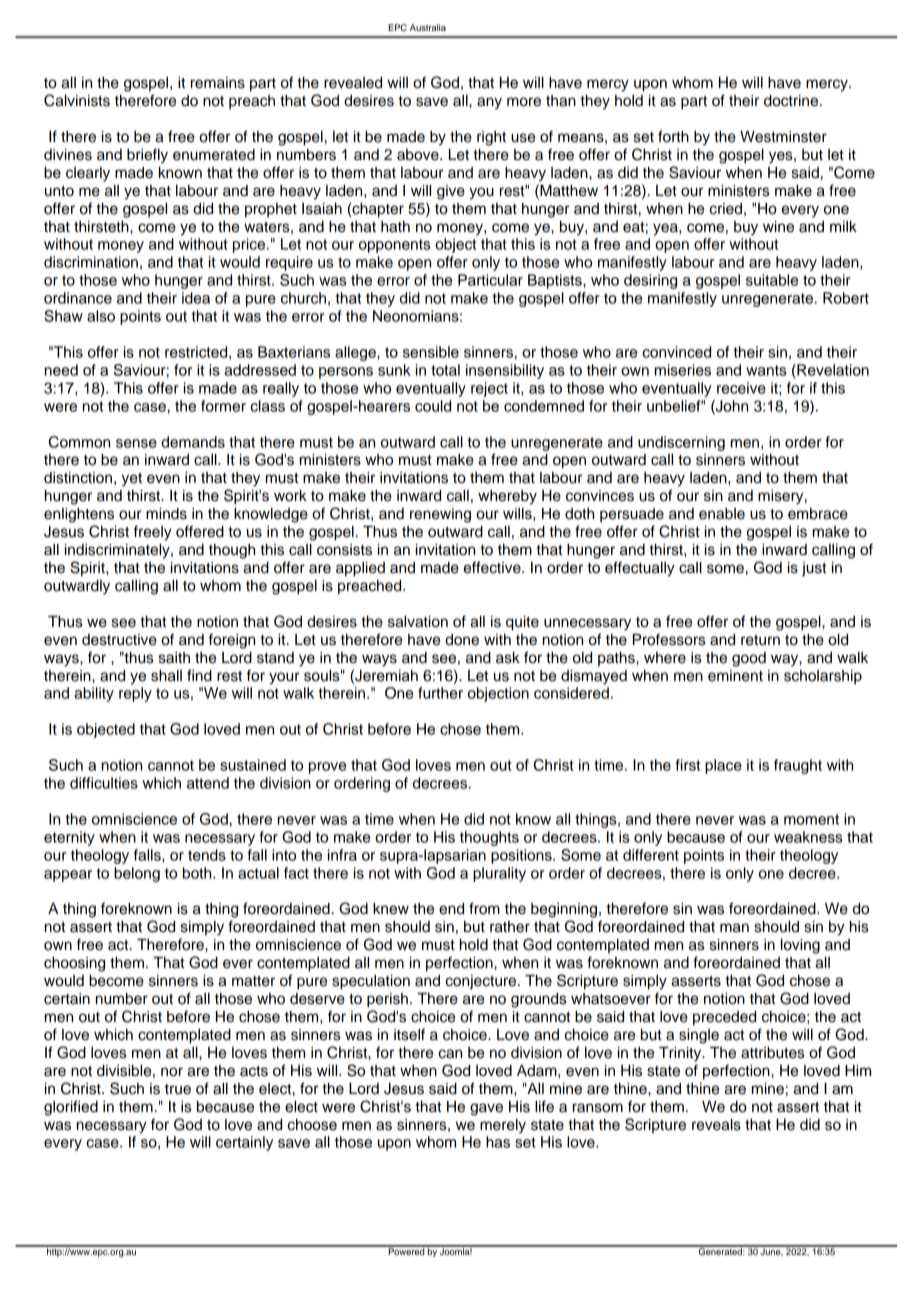 Image resolution: width=924 pixels, height=1308 pixels. I want to click on reveals, so click(716, 1125).
